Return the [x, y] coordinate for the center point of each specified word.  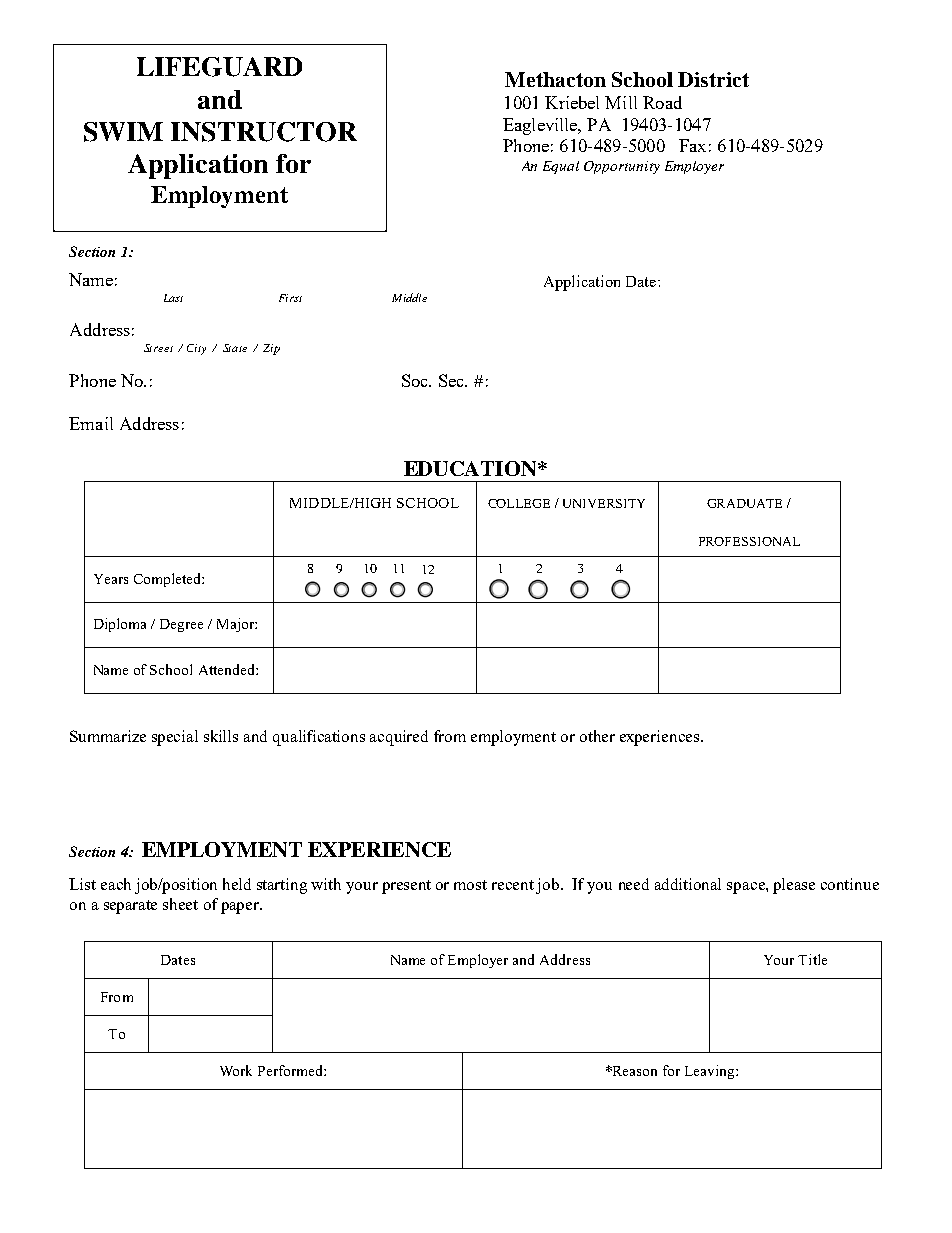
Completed [168, 580]
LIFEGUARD [219, 67]
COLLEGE [519, 503]
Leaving [711, 1072]
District [713, 79]
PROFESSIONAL [749, 541]
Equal [561, 167]
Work [236, 1070]
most [470, 885]
